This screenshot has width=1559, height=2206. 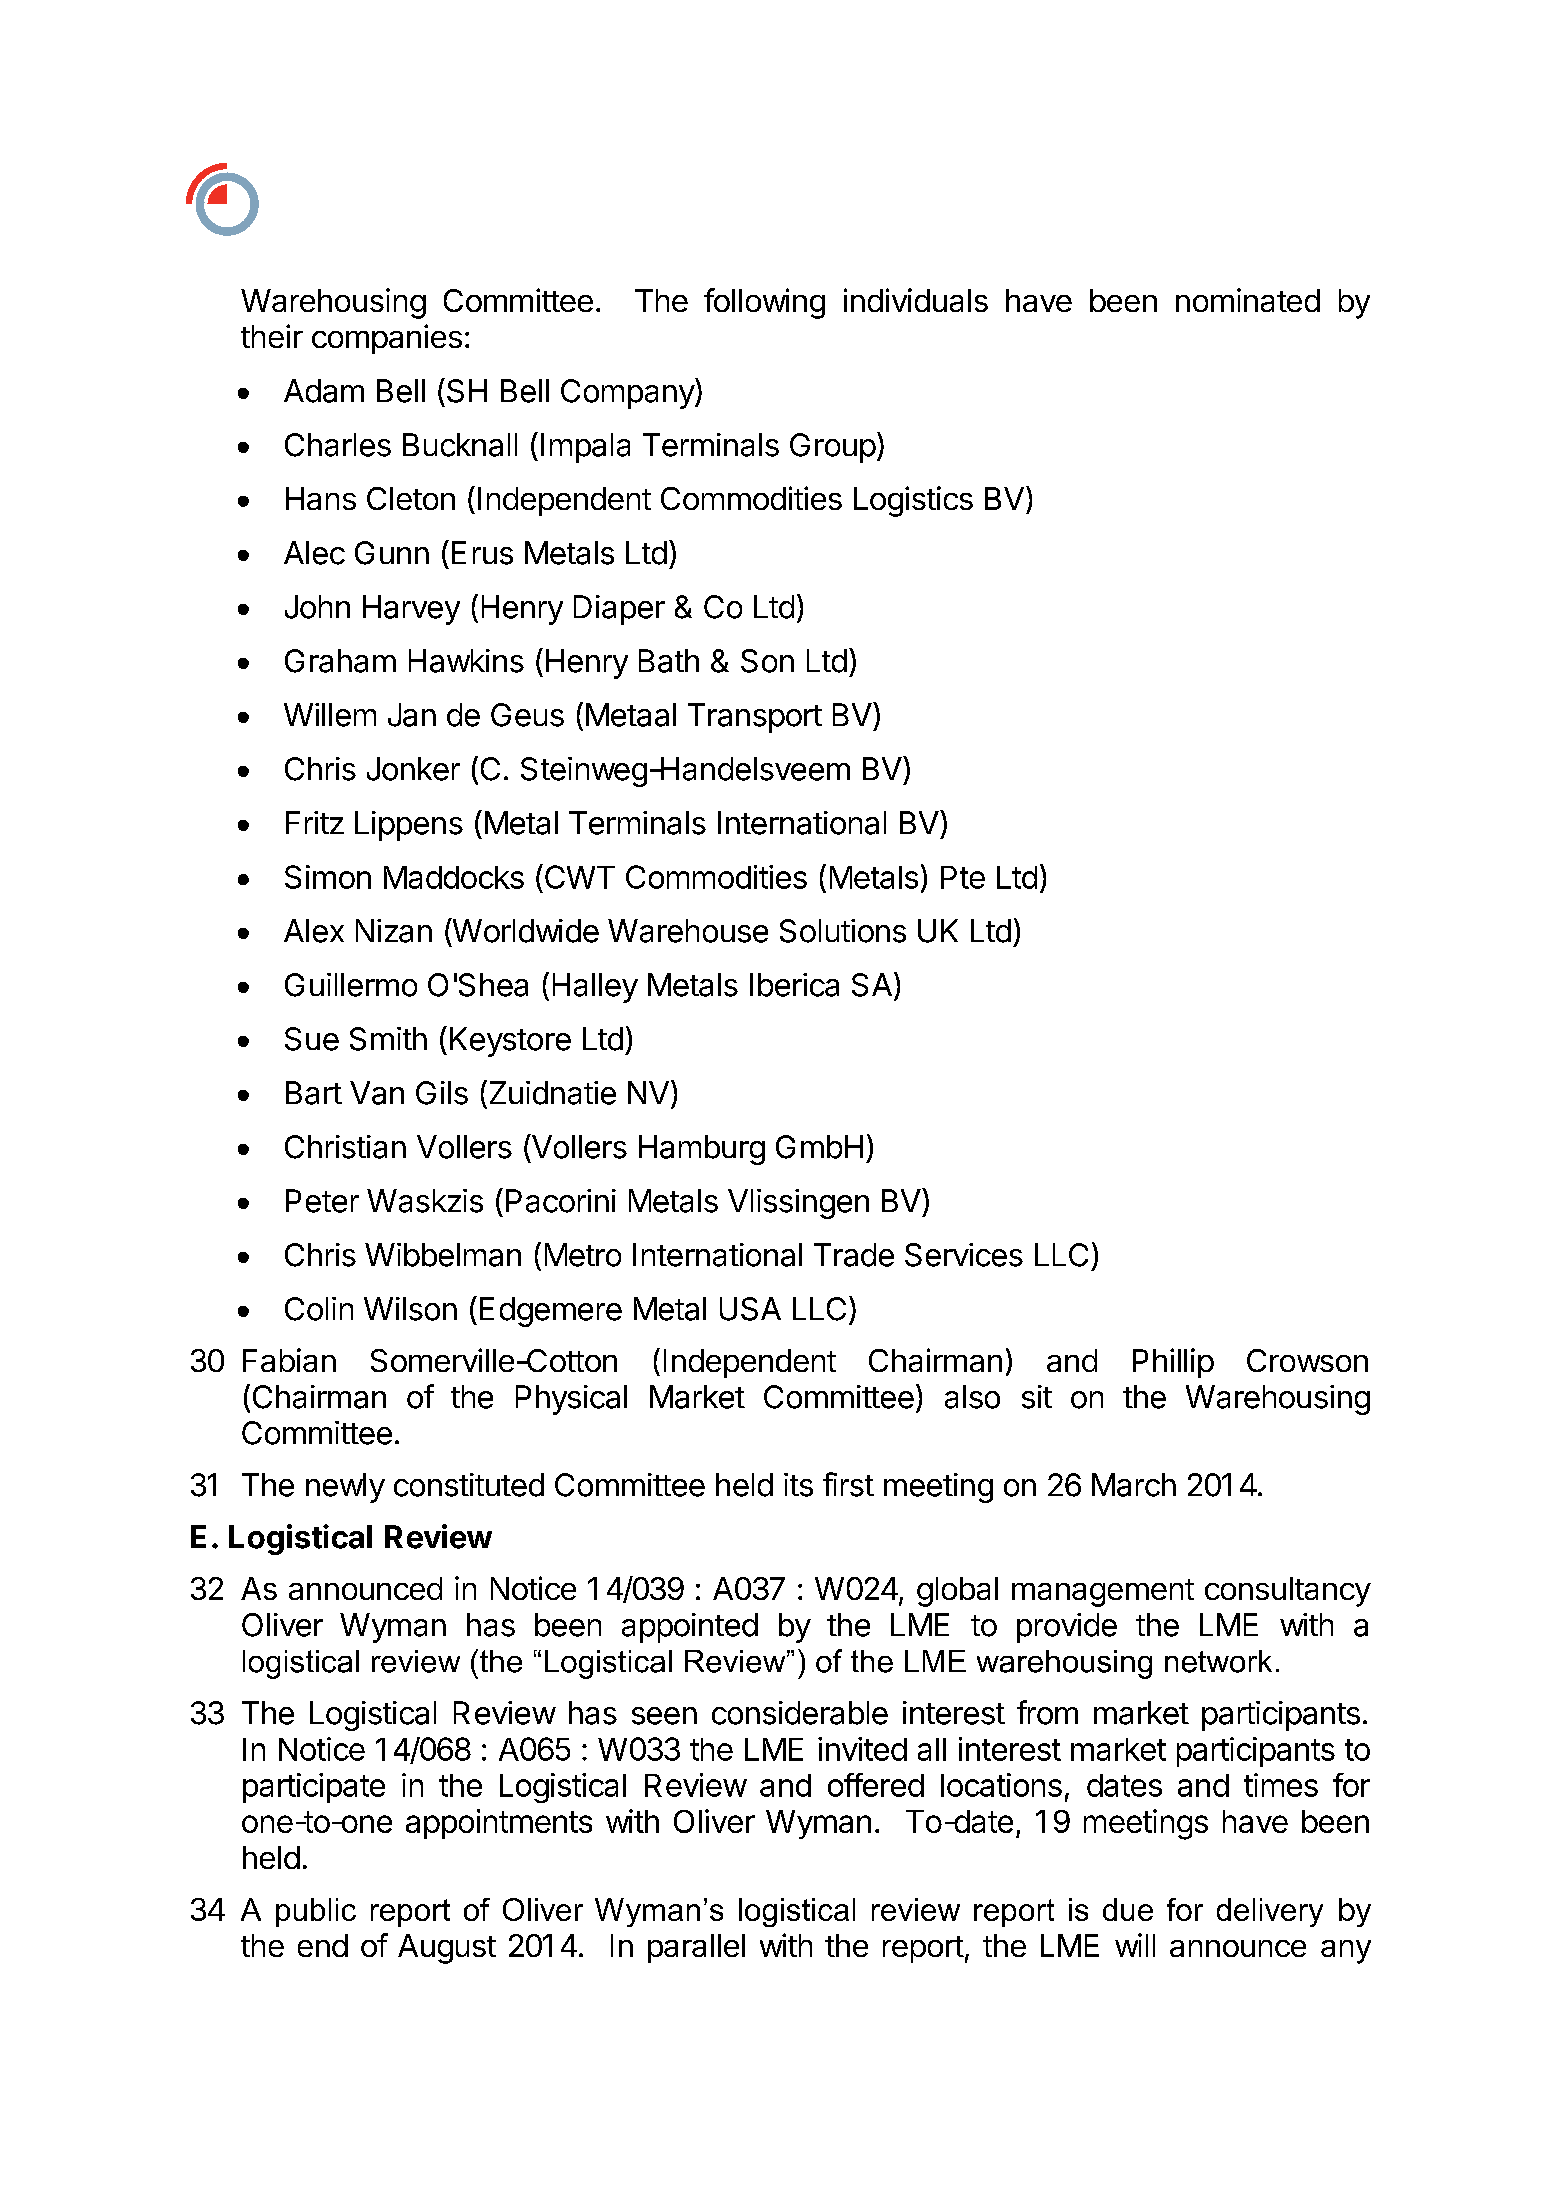 What do you see at coordinates (387, 339) in the screenshot?
I see `companies` at bounding box center [387, 339].
